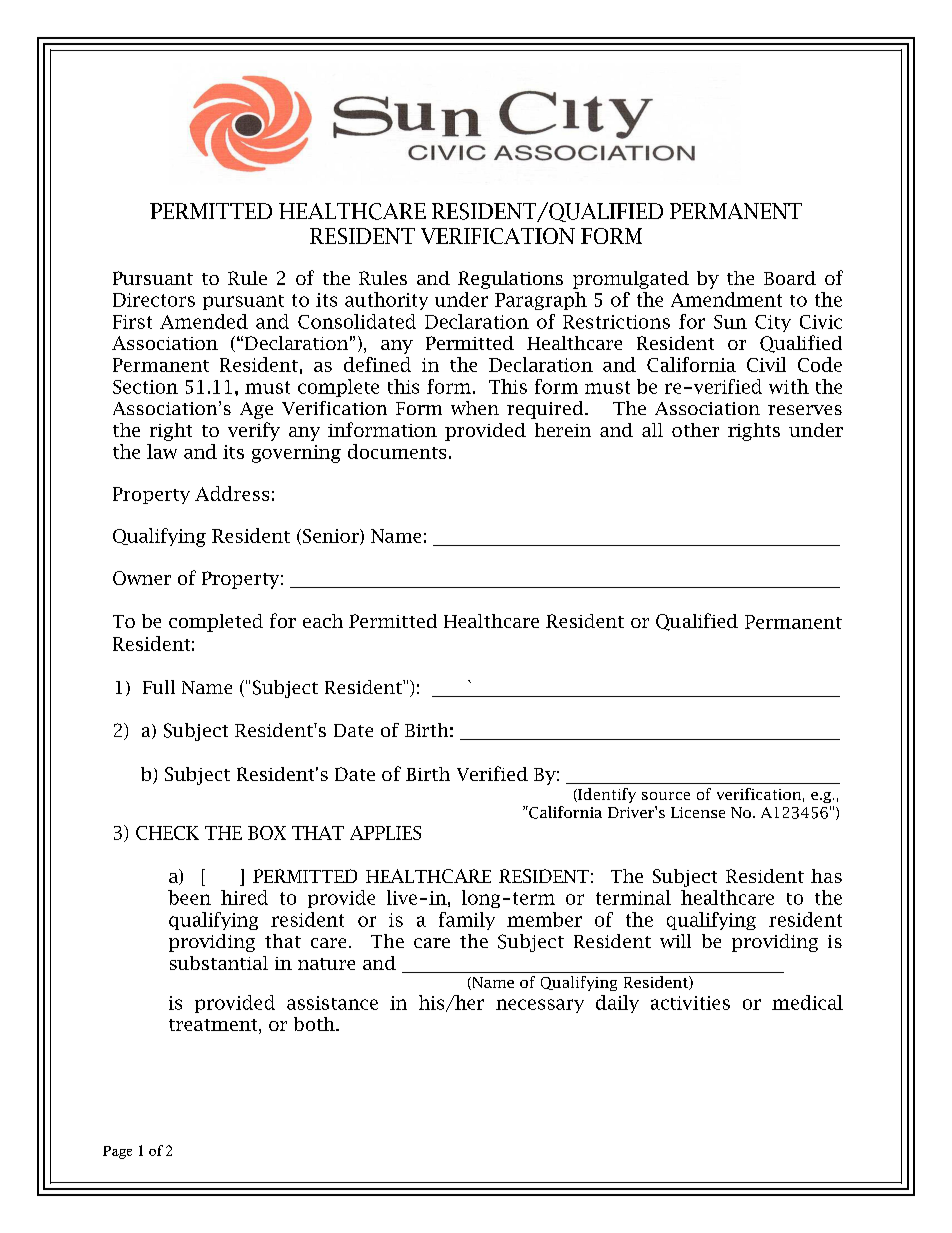 Image resolution: width=952 pixels, height=1233 pixels. What do you see at coordinates (510, 280) in the screenshot?
I see `Regulations` at bounding box center [510, 280].
